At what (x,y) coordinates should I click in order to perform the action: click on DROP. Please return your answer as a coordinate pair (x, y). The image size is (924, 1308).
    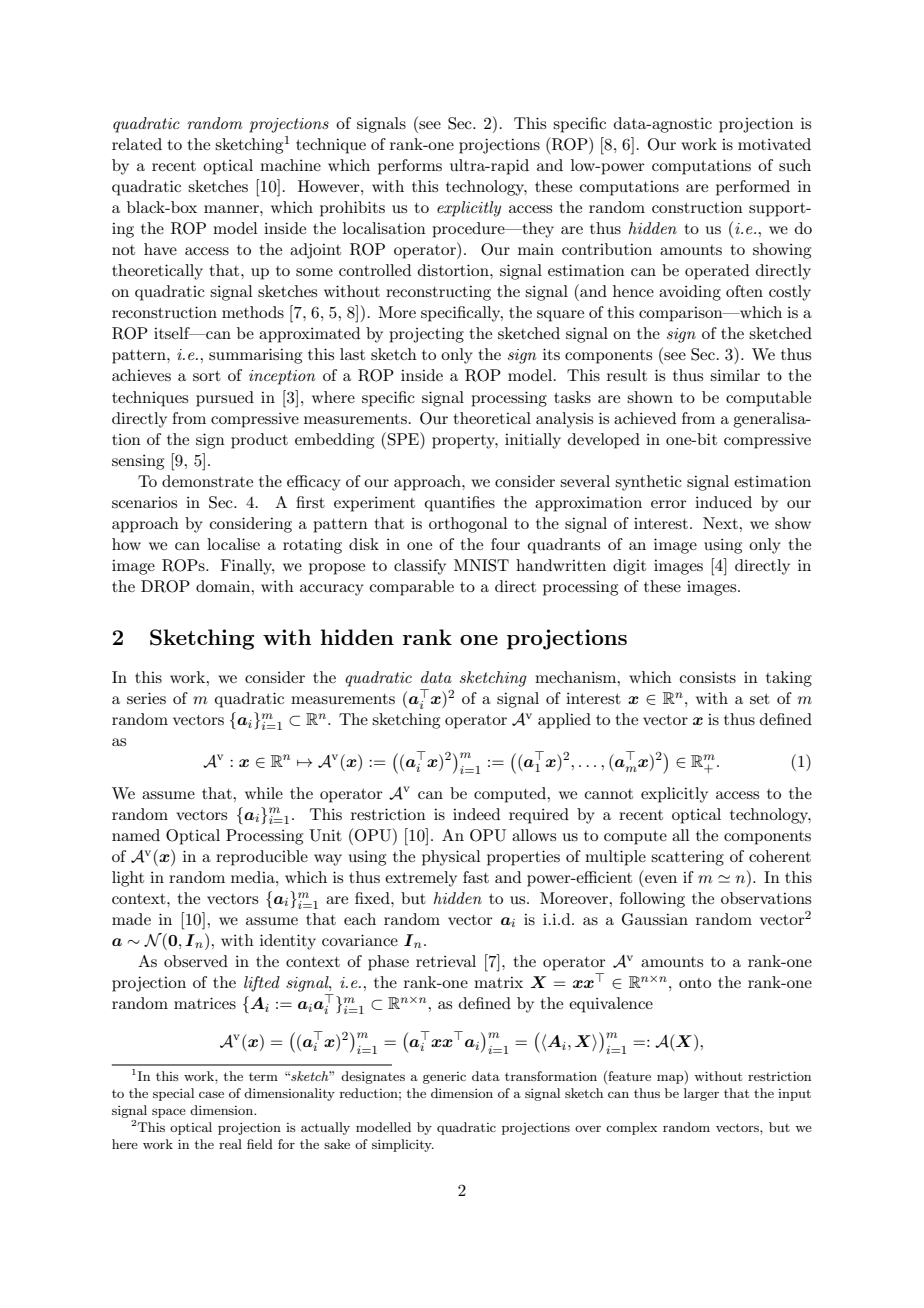
    Looking at the image, I should click on (165, 586).
